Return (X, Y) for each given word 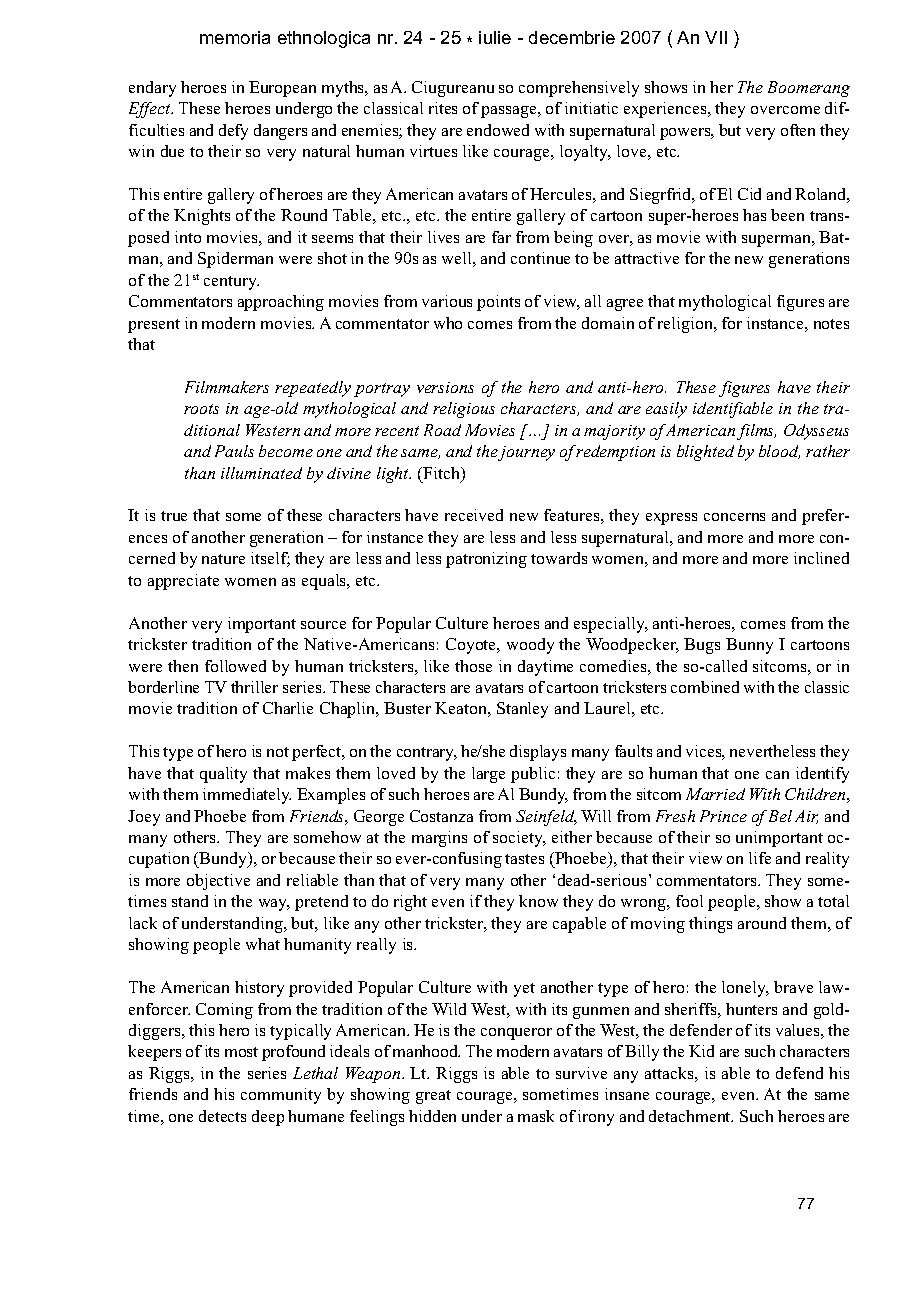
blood (779, 452)
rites (443, 108)
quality (223, 775)
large (488, 775)
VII (716, 37)
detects (222, 1116)
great (433, 1097)
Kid (701, 1051)
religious (464, 410)
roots (201, 409)
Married (715, 794)
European (282, 89)
